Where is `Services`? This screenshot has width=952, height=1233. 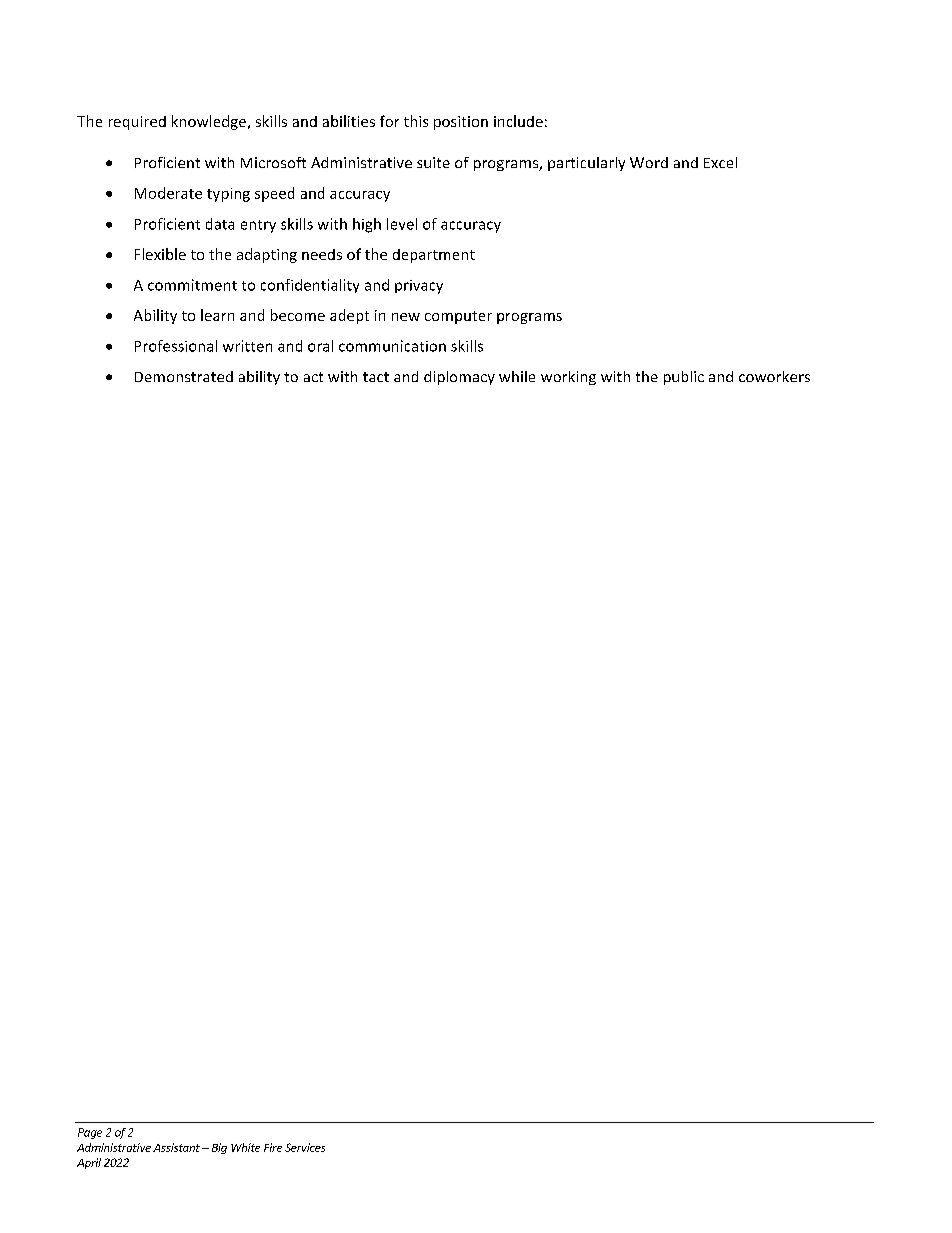
Services is located at coordinates (305, 1147).
